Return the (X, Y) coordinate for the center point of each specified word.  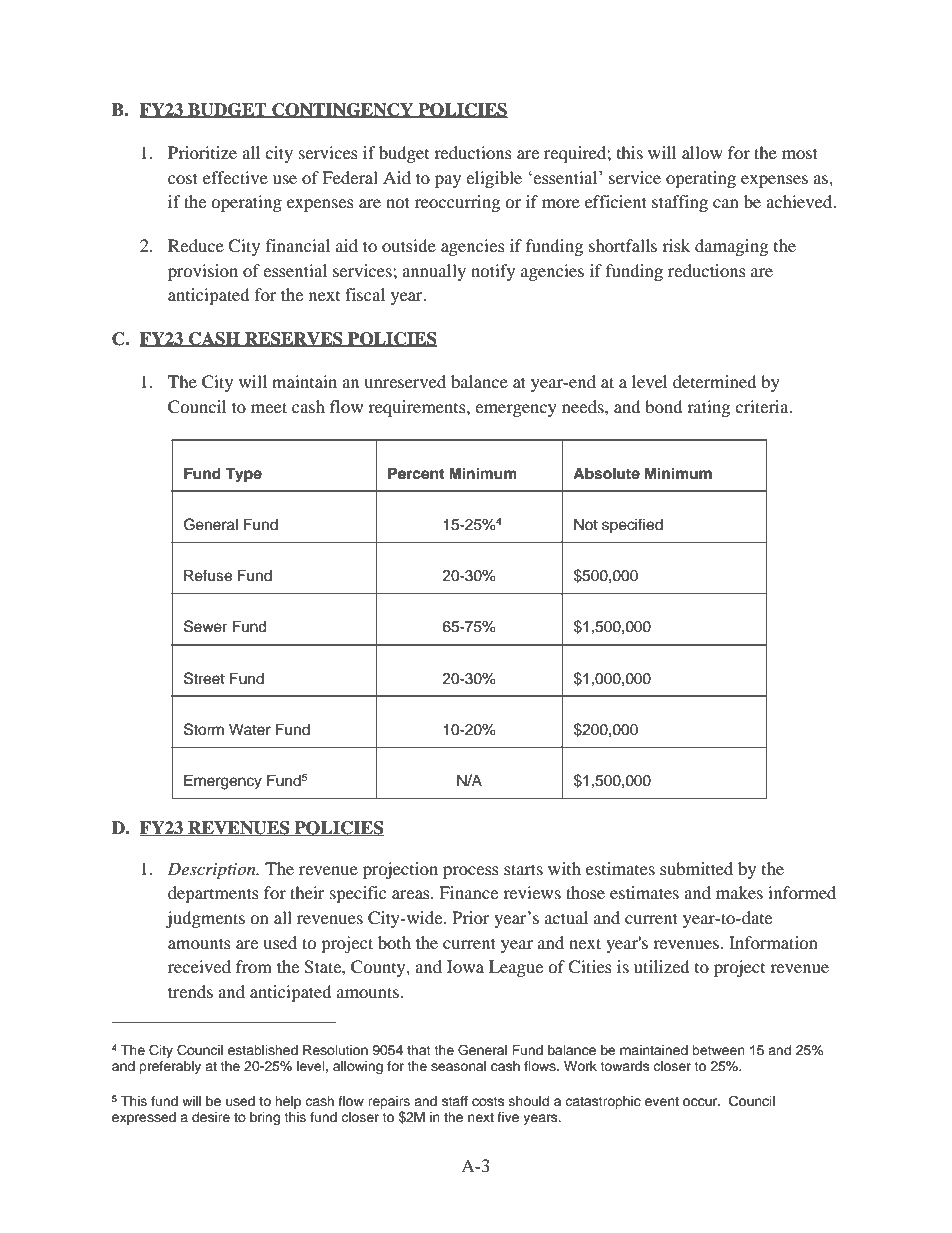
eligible (494, 179)
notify (493, 272)
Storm (204, 729)
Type (243, 475)
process (471, 872)
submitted (696, 868)
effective (235, 177)
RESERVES (294, 339)
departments (213, 894)
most (800, 153)
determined (714, 381)
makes (739, 892)
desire (211, 1117)
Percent (416, 473)
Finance (468, 892)
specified (632, 526)
